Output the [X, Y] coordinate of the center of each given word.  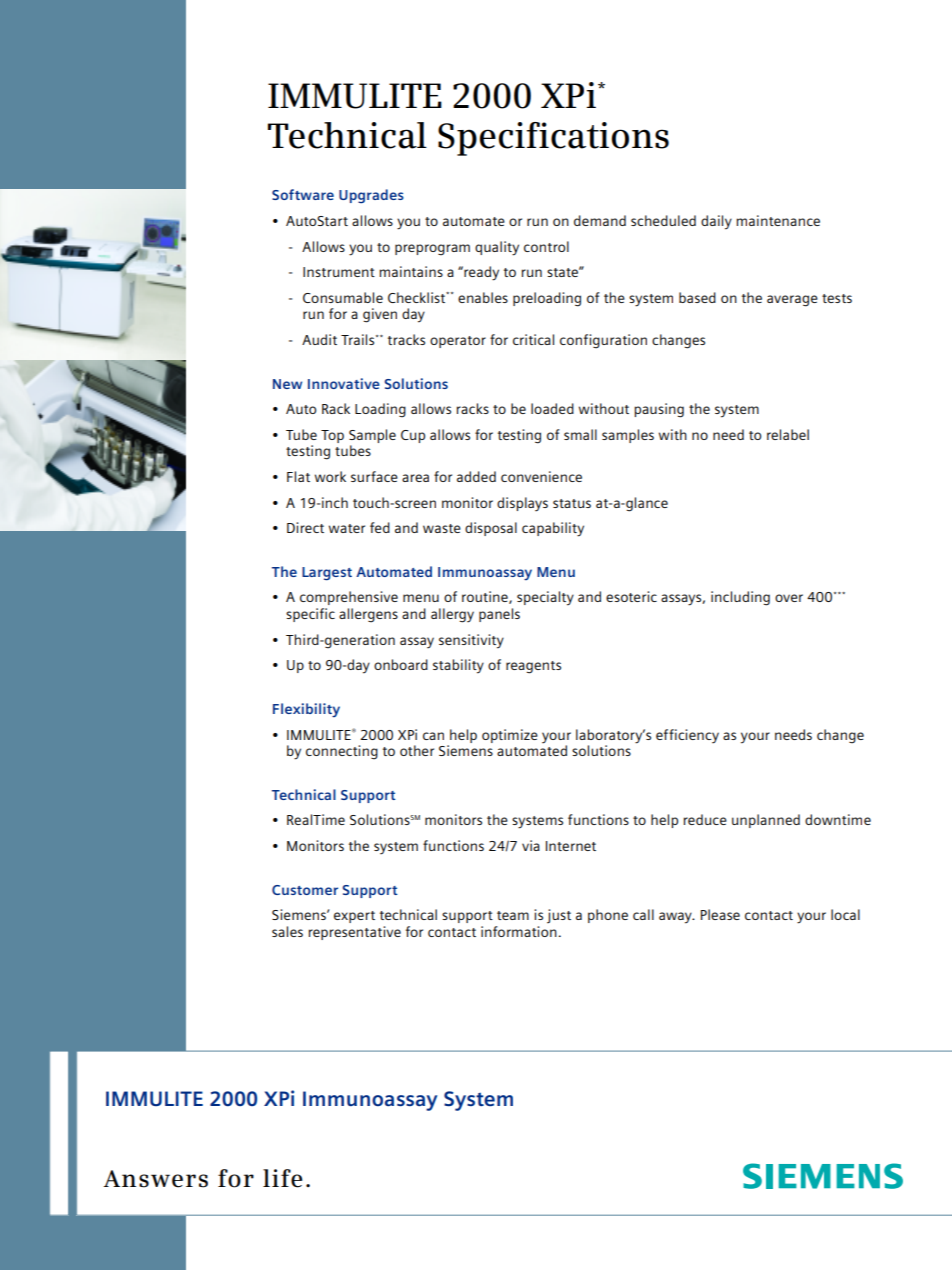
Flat [298, 476]
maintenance [778, 220]
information [519, 931]
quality [497, 248]
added [476, 476]
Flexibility [306, 710]
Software [303, 194]
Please [720, 914]
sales [287, 931]
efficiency [687, 736]
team [513, 915]
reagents [533, 667]
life [282, 1178]
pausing [659, 410]
